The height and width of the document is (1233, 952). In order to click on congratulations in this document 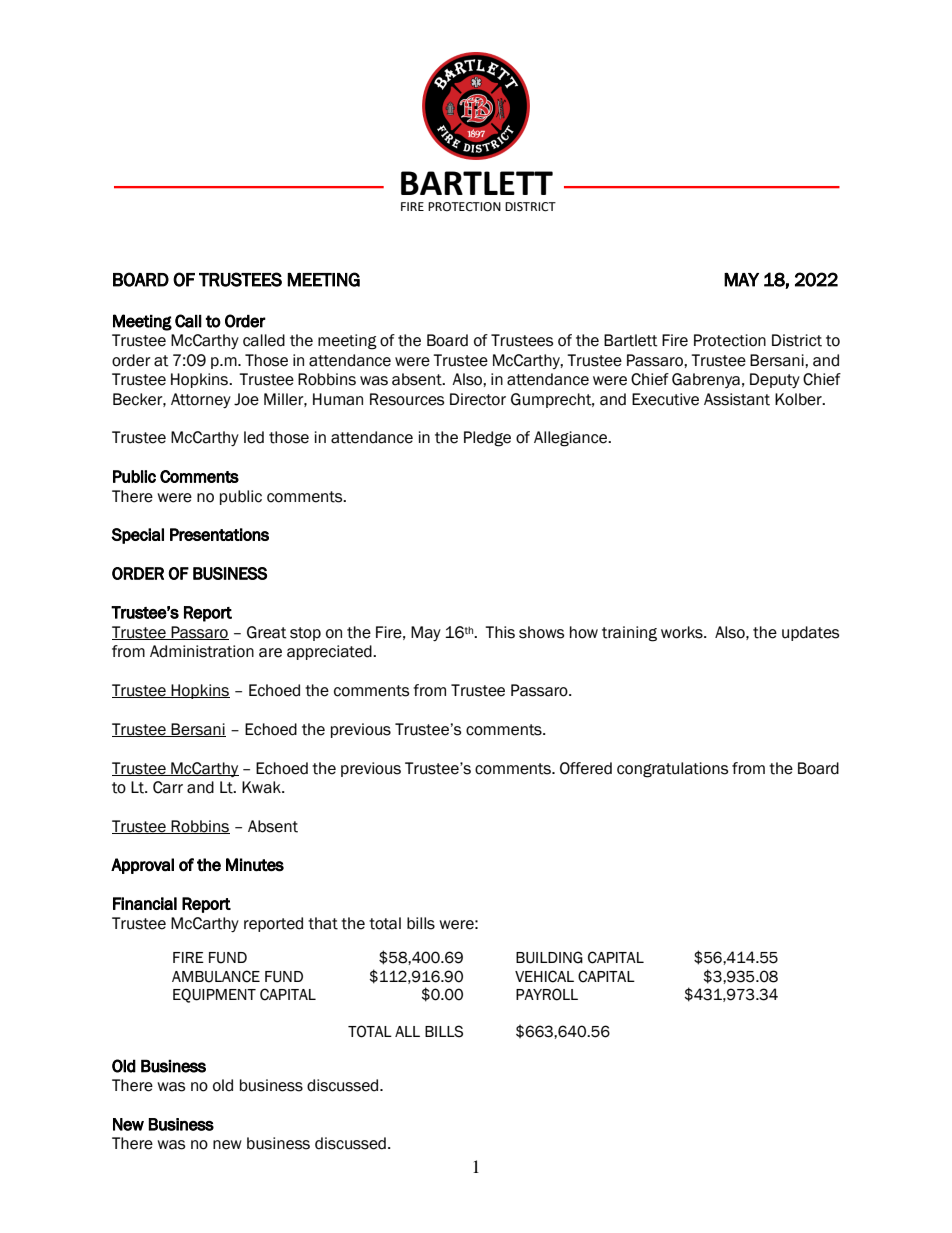, I will do `click(672, 770)`.
